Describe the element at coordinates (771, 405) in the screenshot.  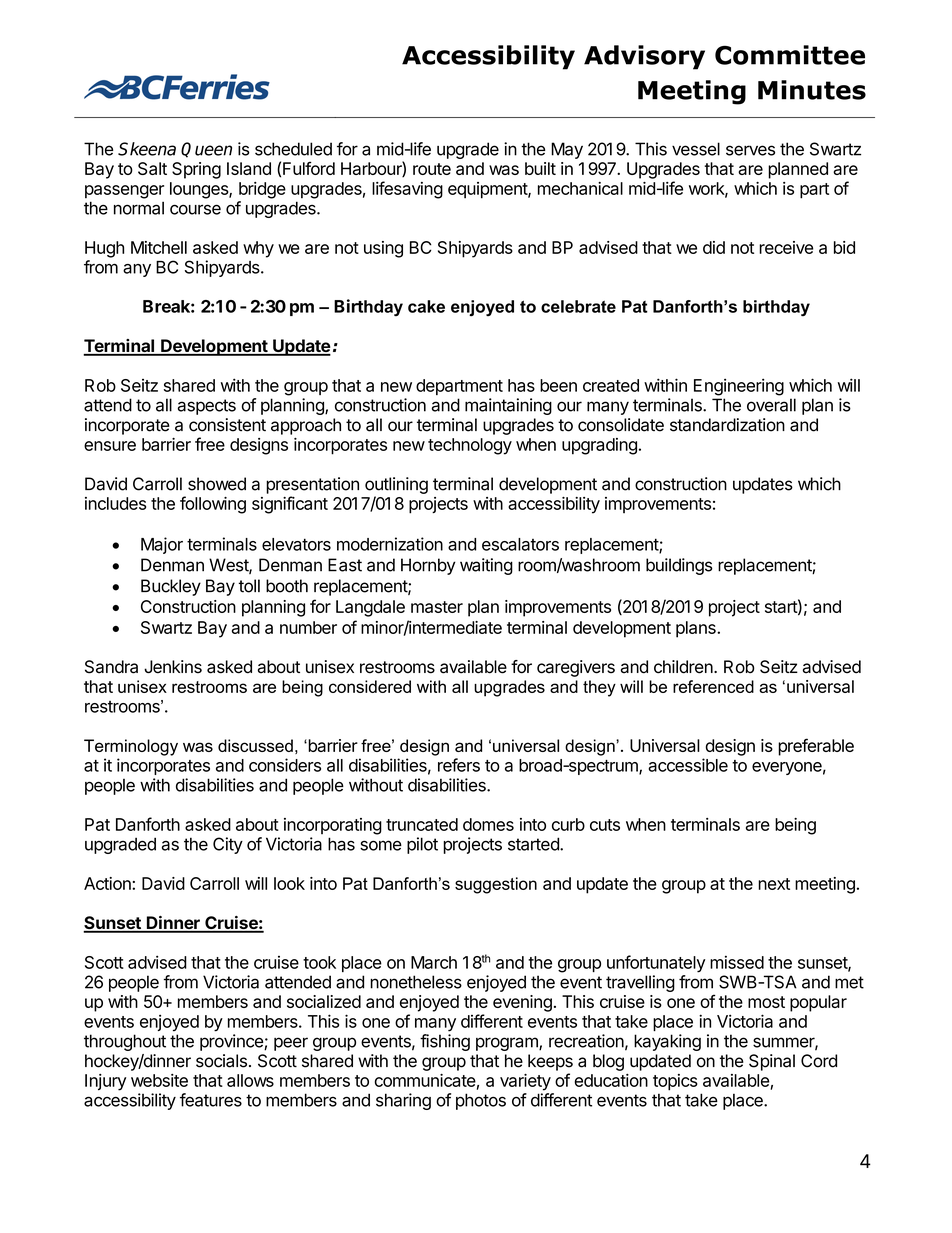
I see `overall` at that location.
